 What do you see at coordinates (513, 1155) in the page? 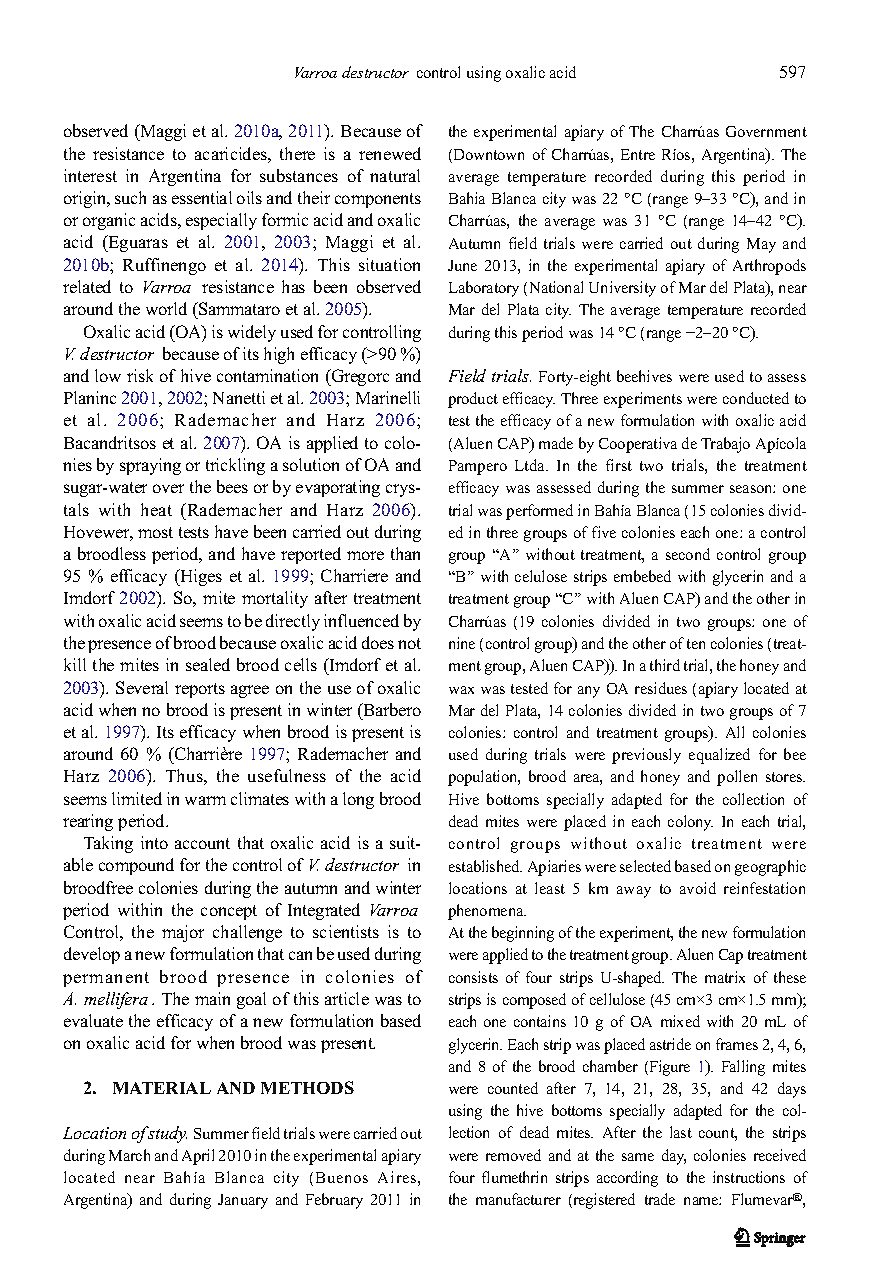
I see `removed` at bounding box center [513, 1155].
